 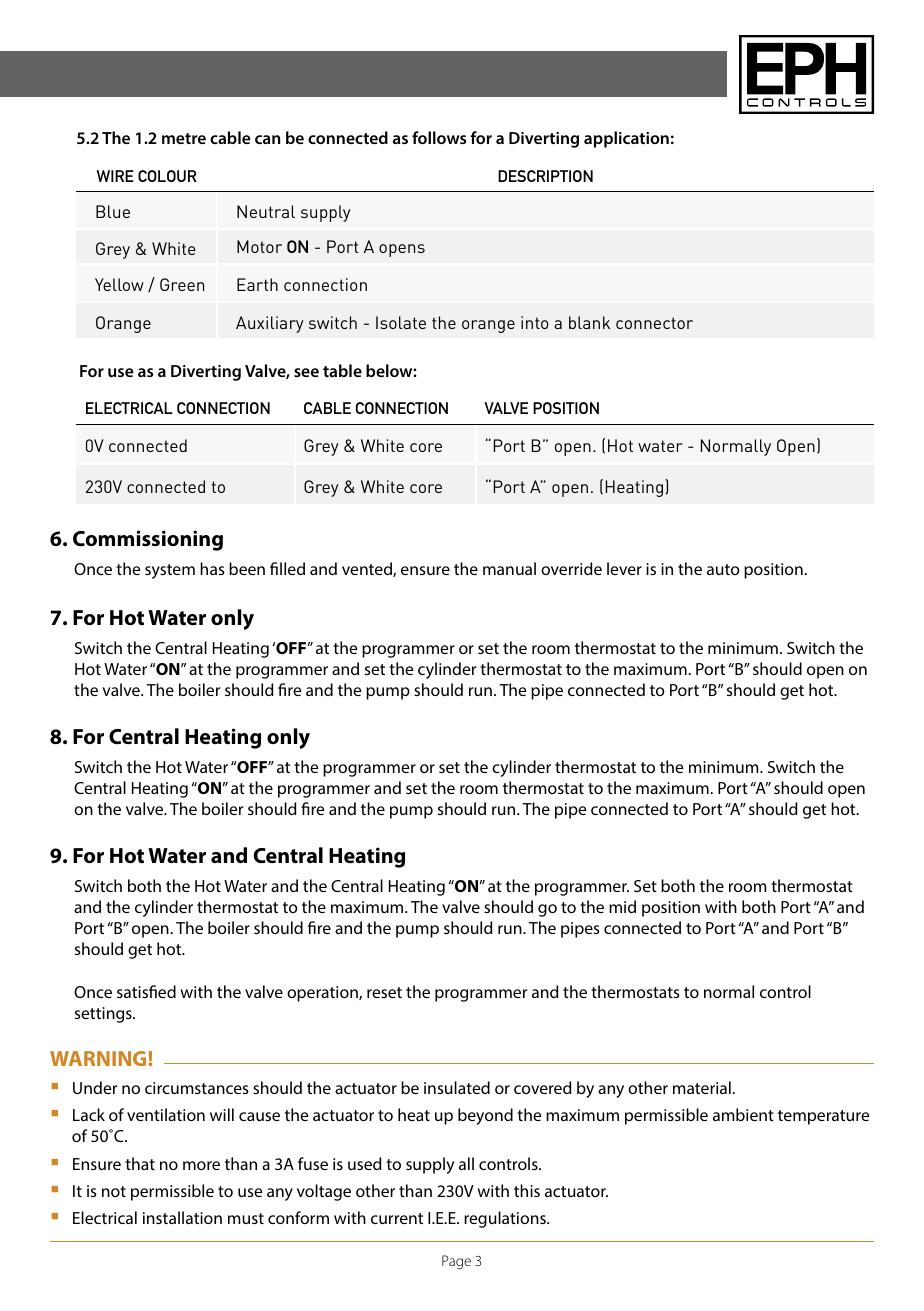 I want to click on auto, so click(x=723, y=569).
